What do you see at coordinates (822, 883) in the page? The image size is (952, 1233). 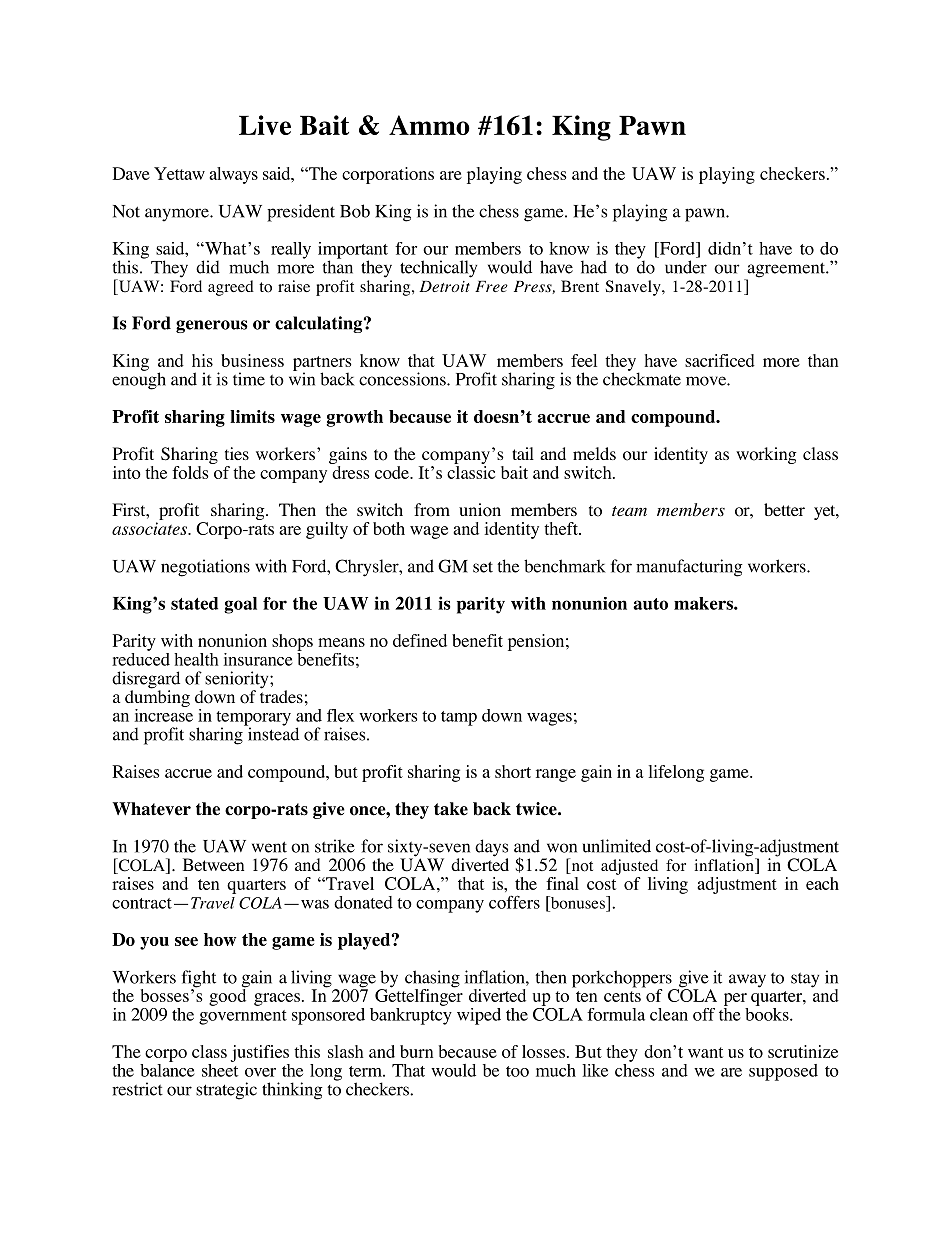 I see `each` at bounding box center [822, 883].
